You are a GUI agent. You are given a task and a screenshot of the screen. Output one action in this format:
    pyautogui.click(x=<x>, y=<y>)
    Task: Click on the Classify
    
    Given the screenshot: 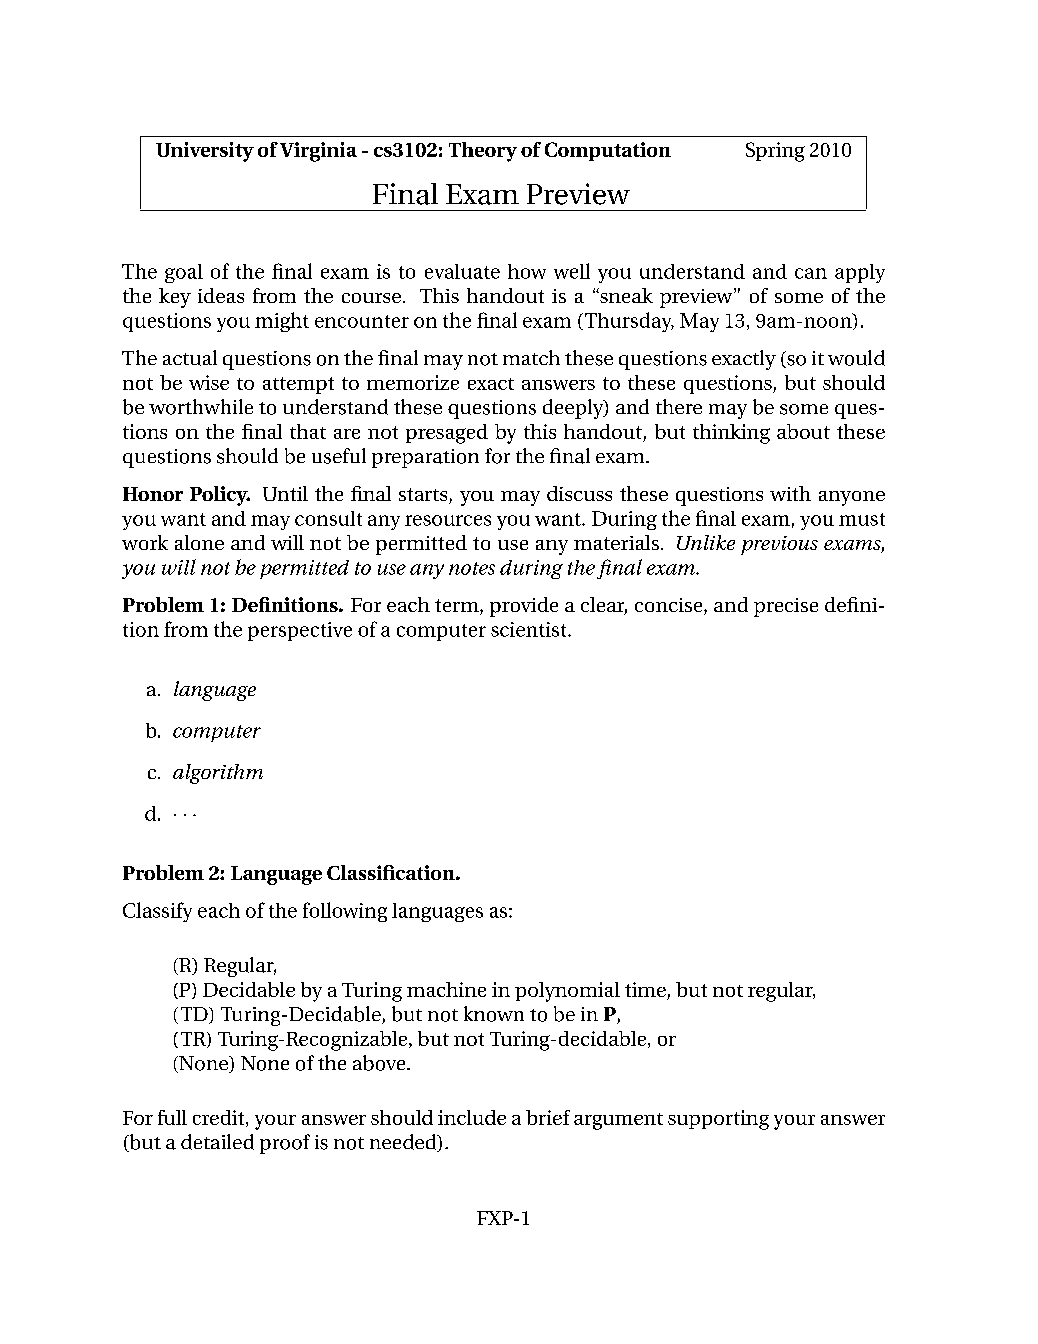 What is the action you would take?
    pyautogui.click(x=157, y=912)
